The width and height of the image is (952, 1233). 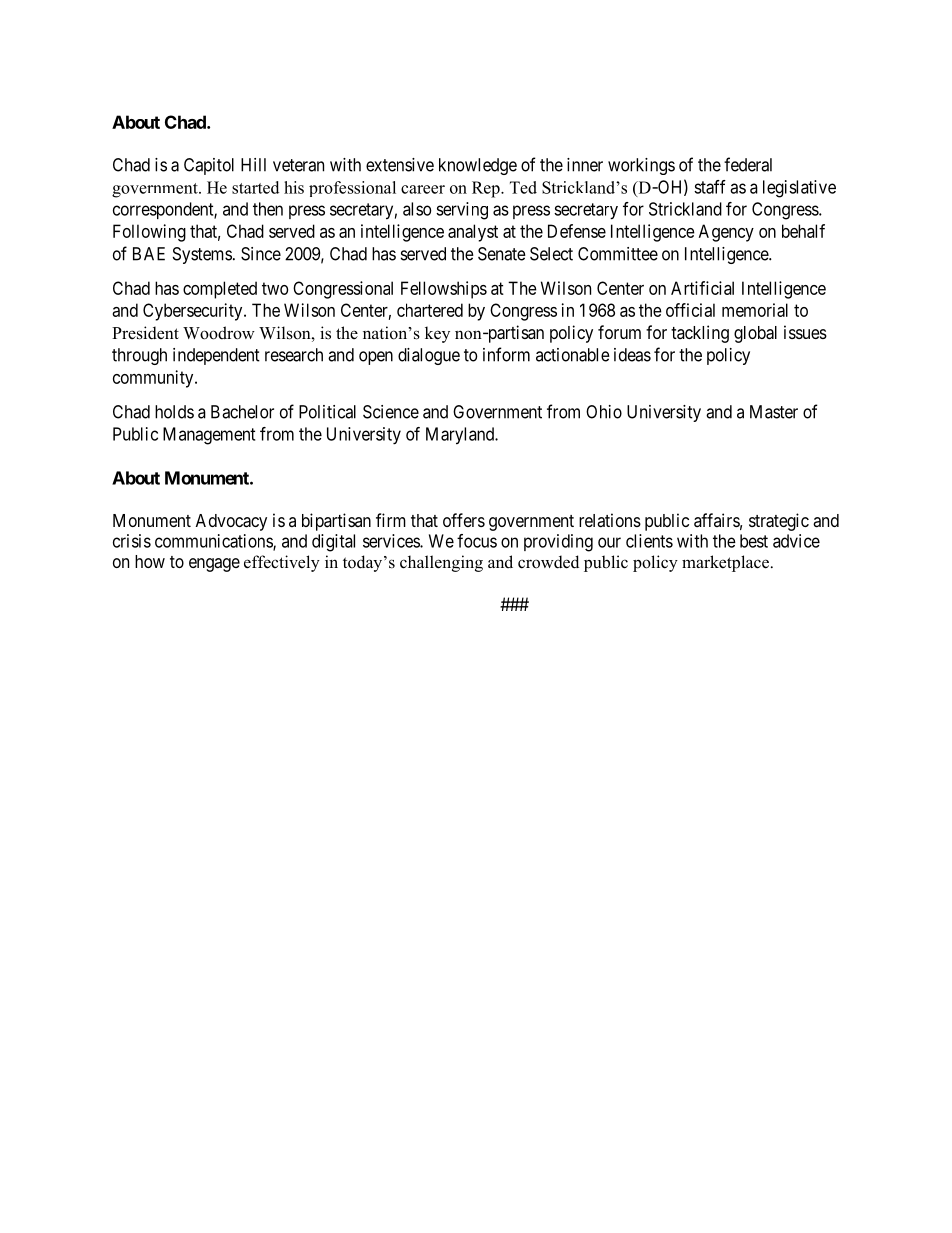 What do you see at coordinates (209, 166) in the image?
I see `Capitol` at bounding box center [209, 166].
